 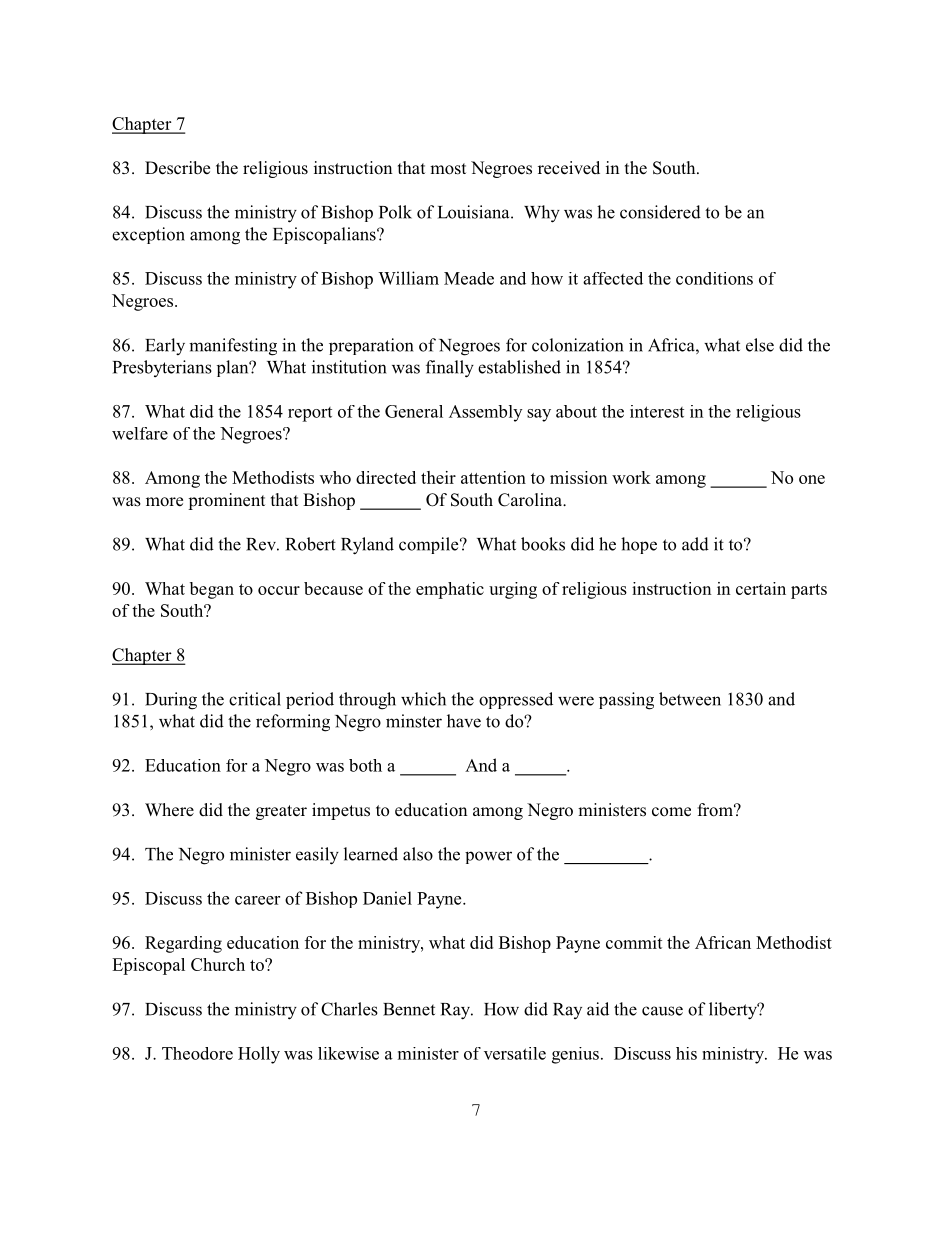 I want to click on his, so click(x=686, y=1053).
